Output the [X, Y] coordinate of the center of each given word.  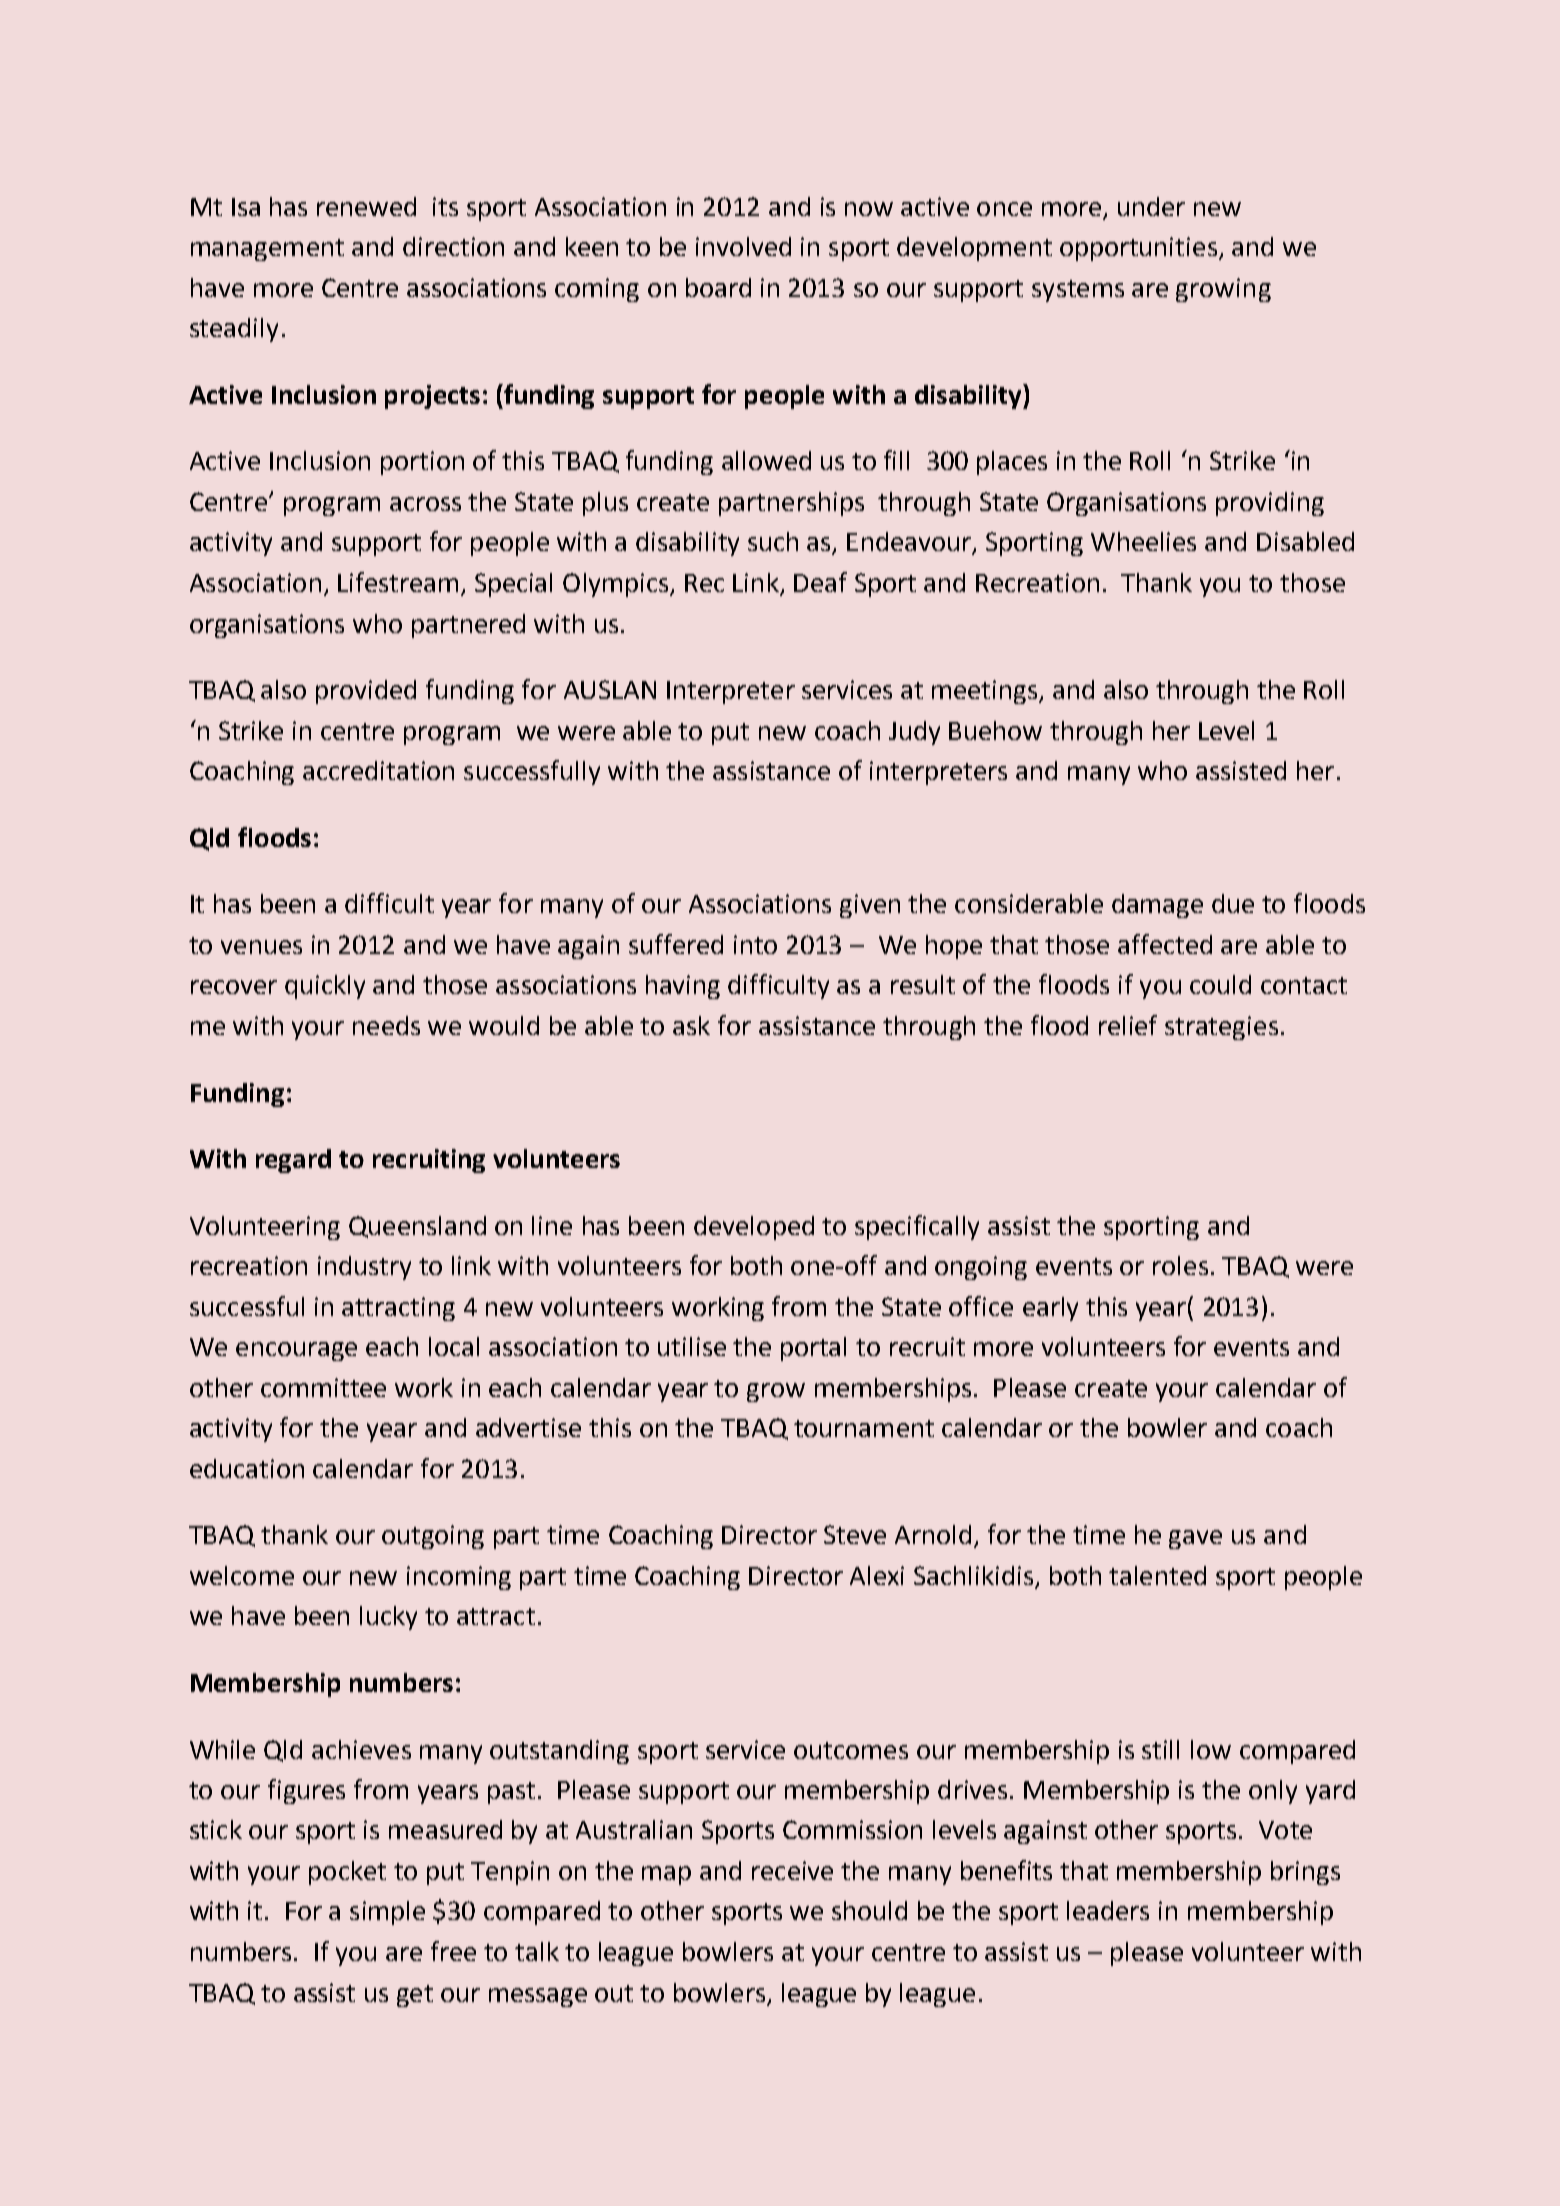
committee [323, 1387]
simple [387, 1913]
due [1233, 903]
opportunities [1138, 249]
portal [813, 1349]
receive [792, 1870]
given [870, 906]
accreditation [378, 770]
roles [1180, 1265]
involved [743, 246]
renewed [366, 206]
